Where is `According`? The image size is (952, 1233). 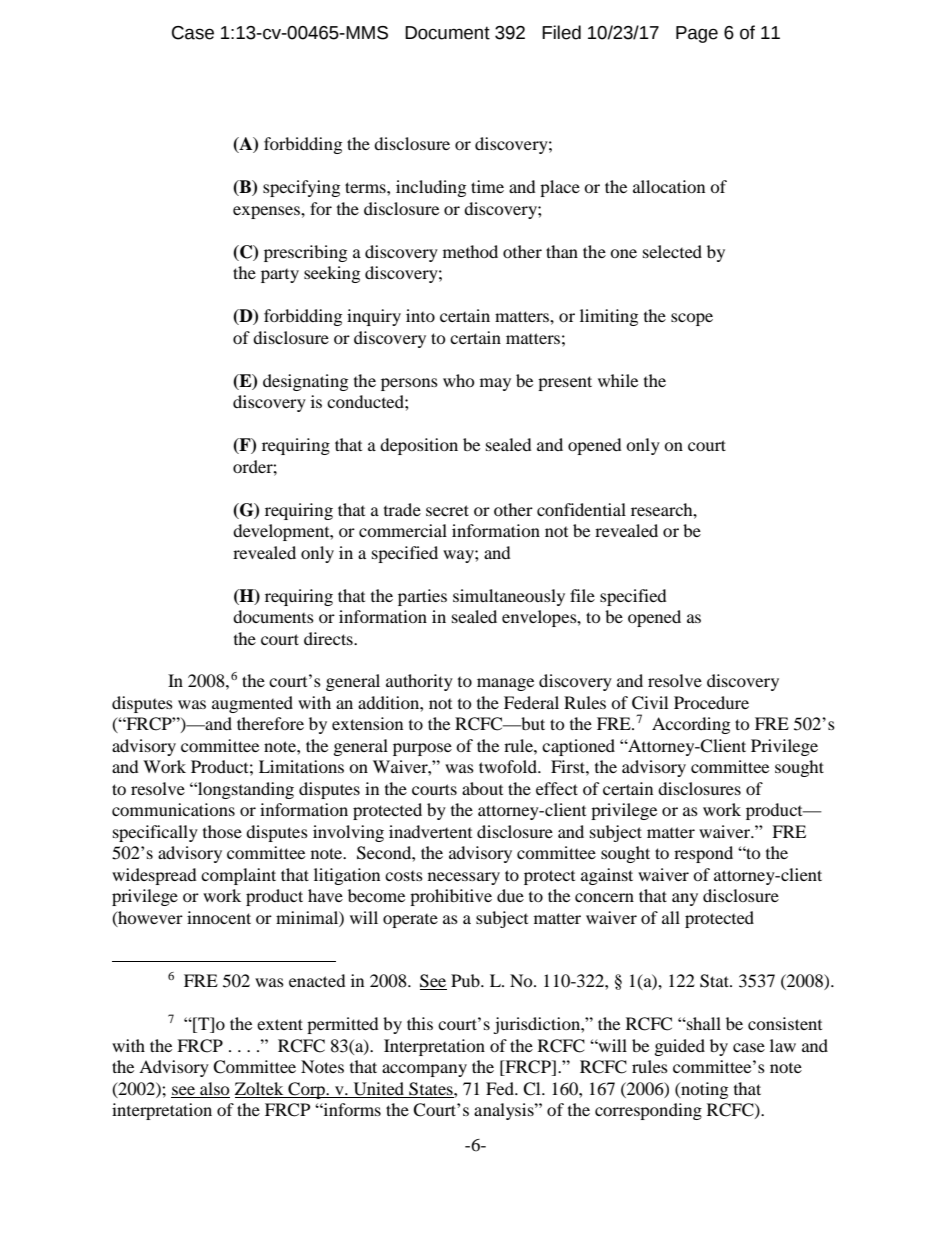
According is located at coordinates (691, 725).
